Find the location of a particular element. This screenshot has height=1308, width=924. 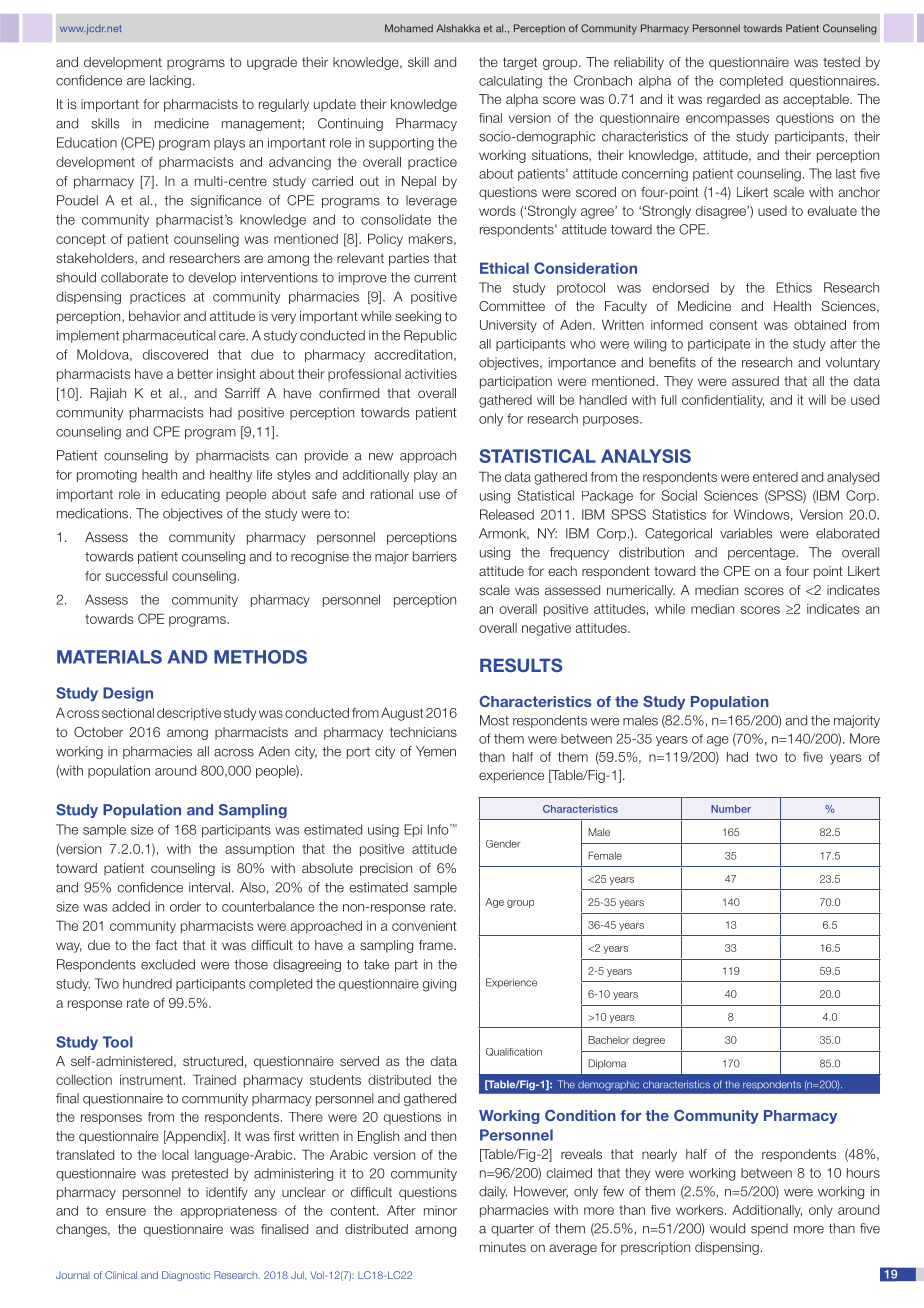

calculating is located at coordinates (510, 82).
